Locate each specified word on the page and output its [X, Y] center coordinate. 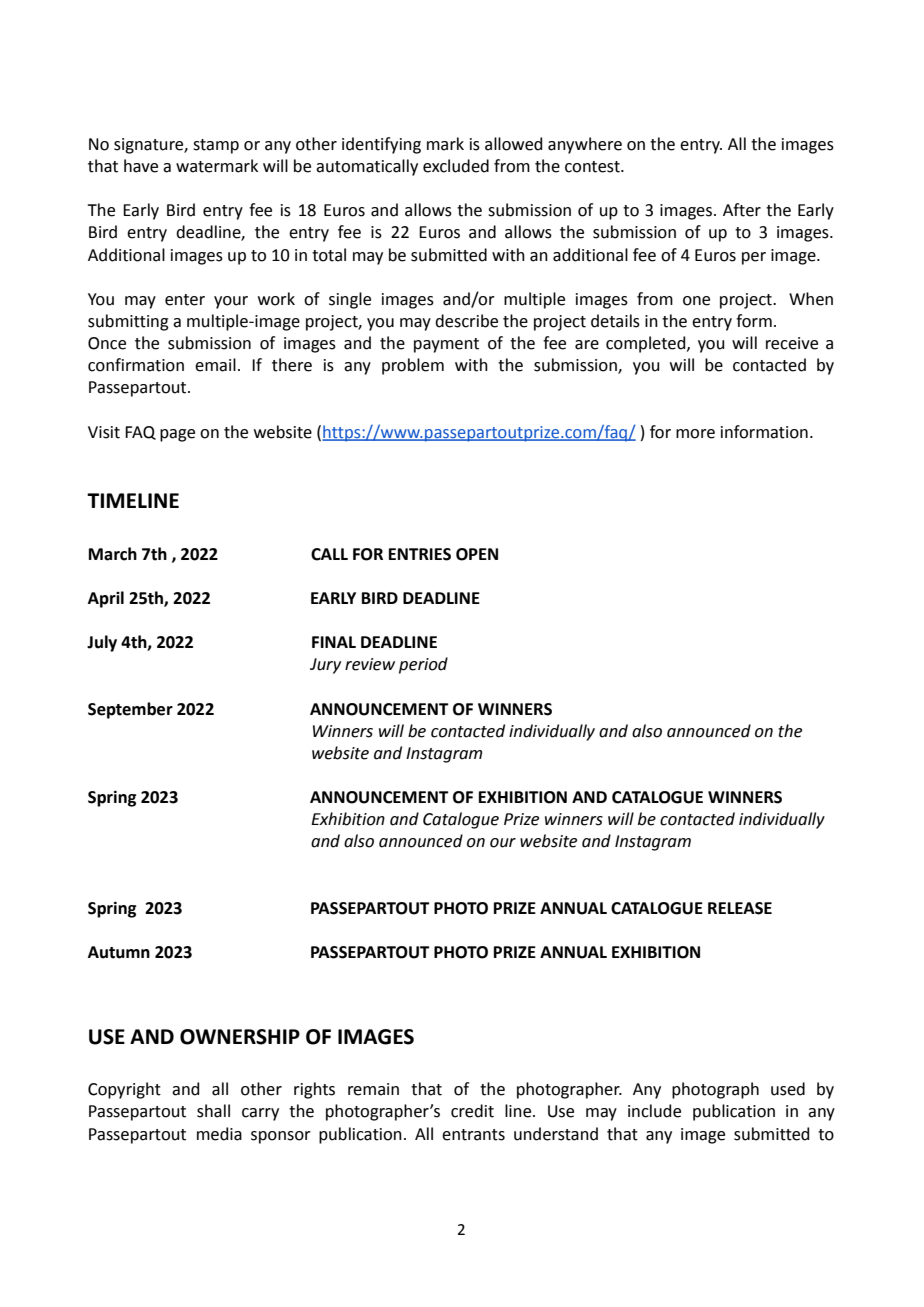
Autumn [119, 952]
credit [472, 1111]
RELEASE [740, 908]
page [177, 435]
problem [413, 366]
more [695, 434]
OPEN [477, 554]
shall [213, 1111]
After [742, 210]
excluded [456, 166]
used [788, 1089]
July [102, 643]
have [141, 166]
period [423, 665]
